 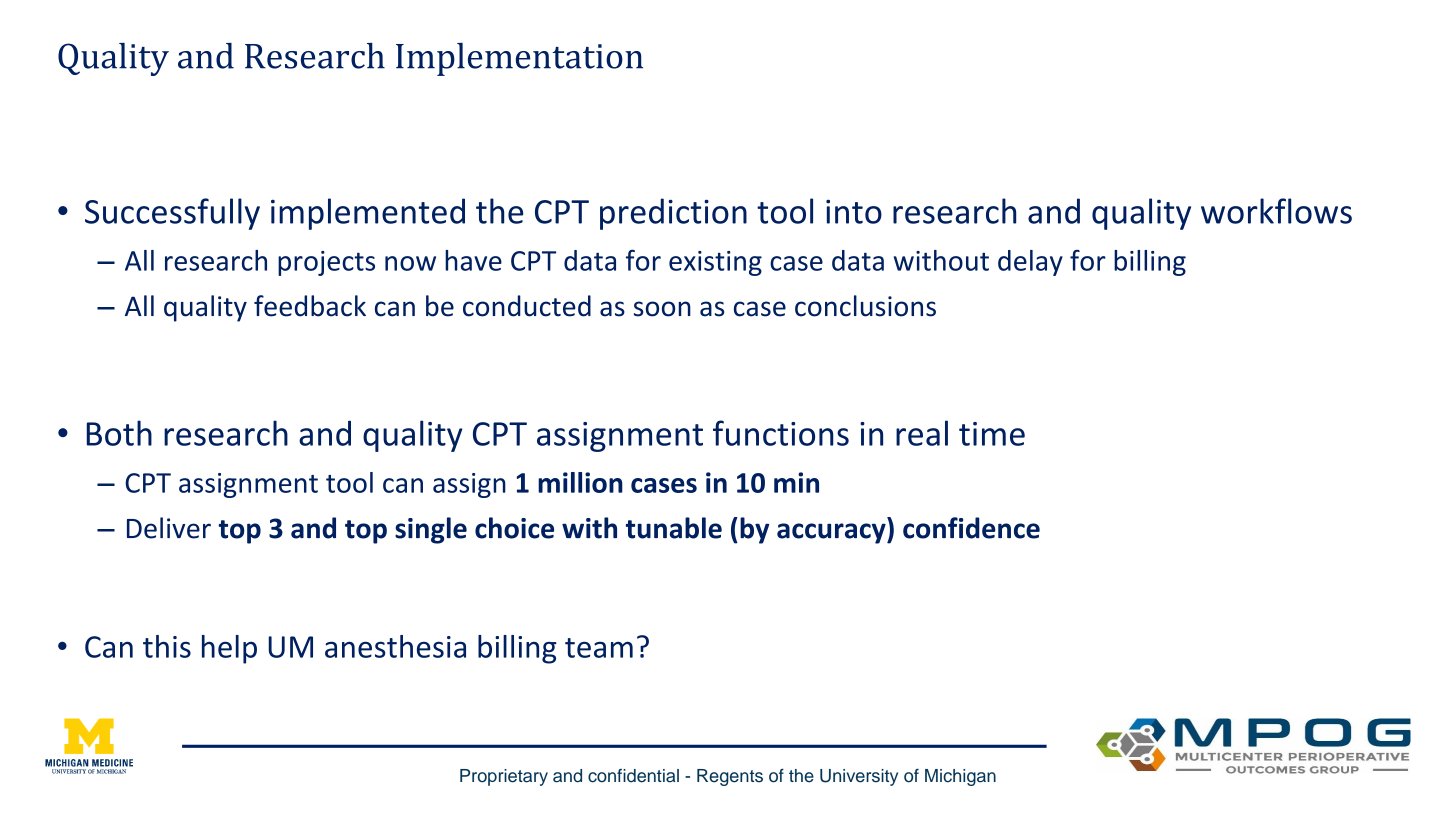 I want to click on Deliver, so click(x=169, y=528).
